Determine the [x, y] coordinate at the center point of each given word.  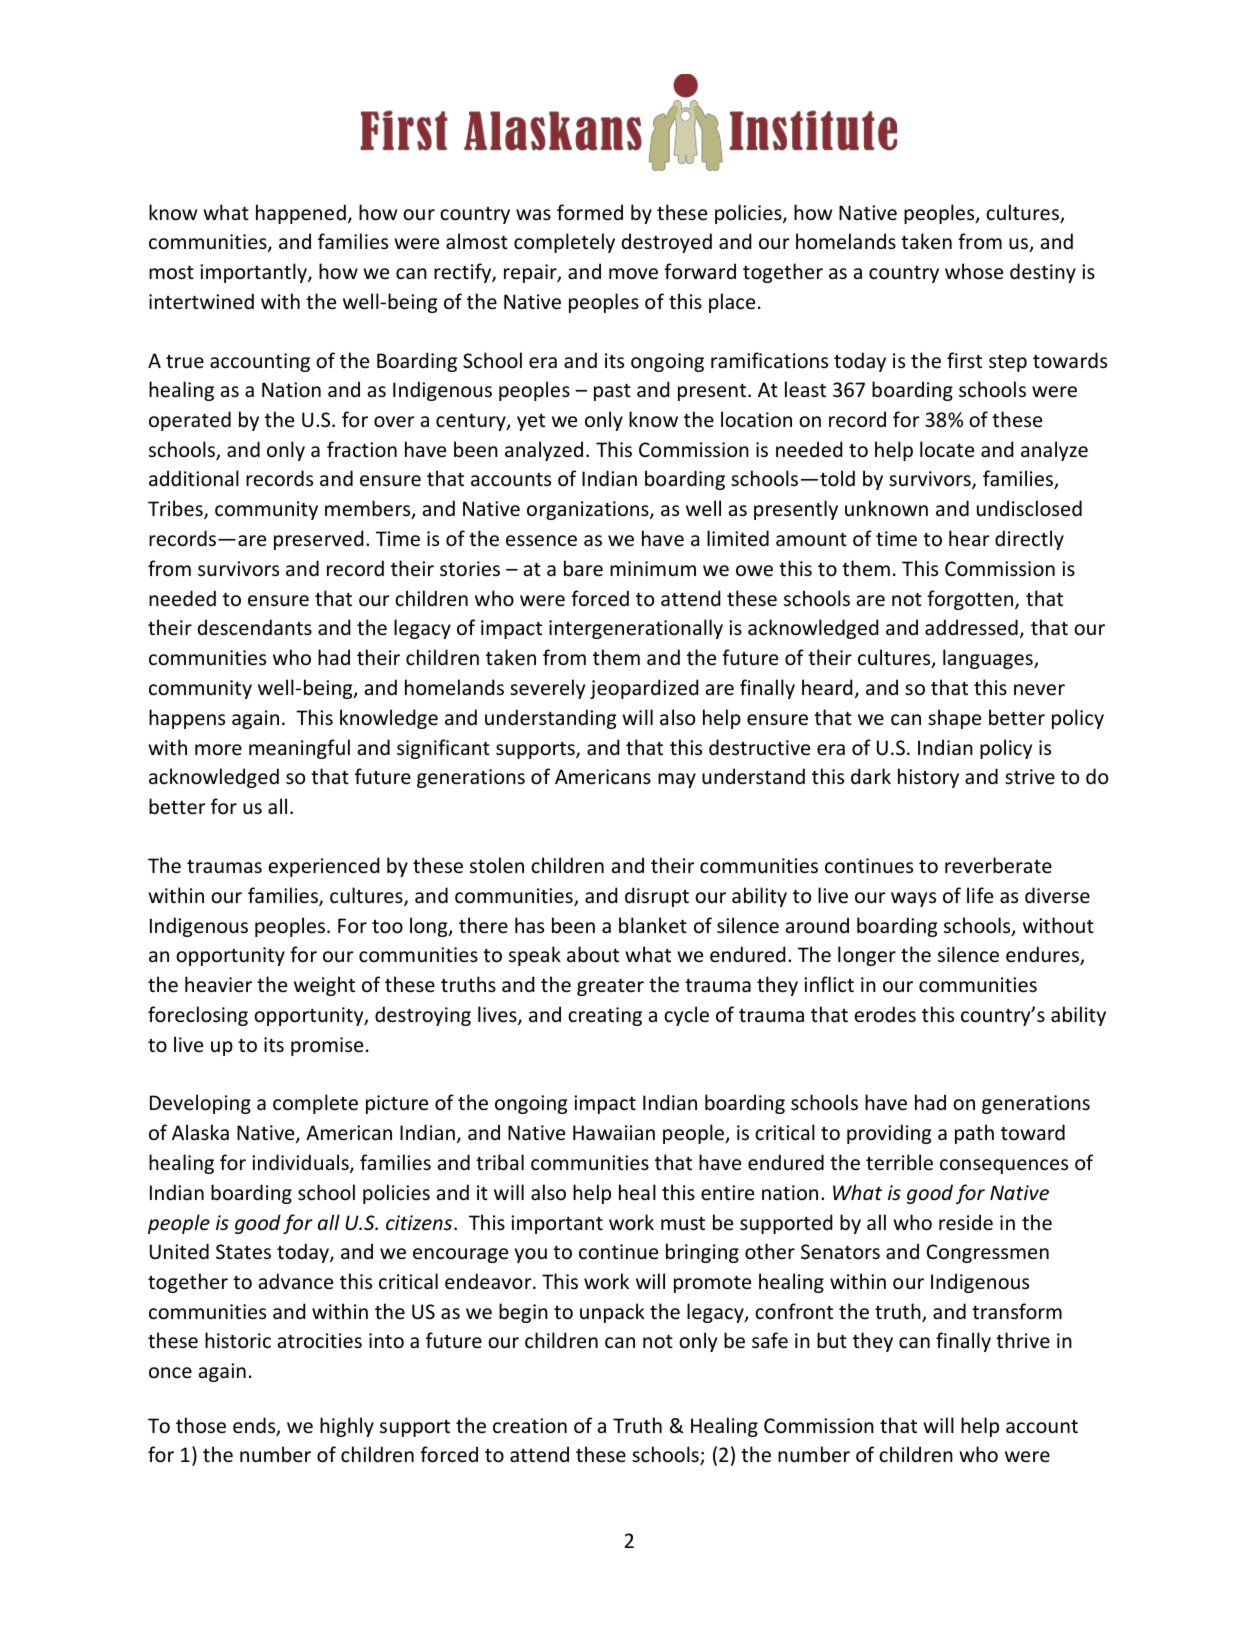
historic [238, 1340]
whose [974, 271]
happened [301, 214]
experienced [324, 867]
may [677, 780]
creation [530, 1426]
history [928, 778]
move [633, 274]
